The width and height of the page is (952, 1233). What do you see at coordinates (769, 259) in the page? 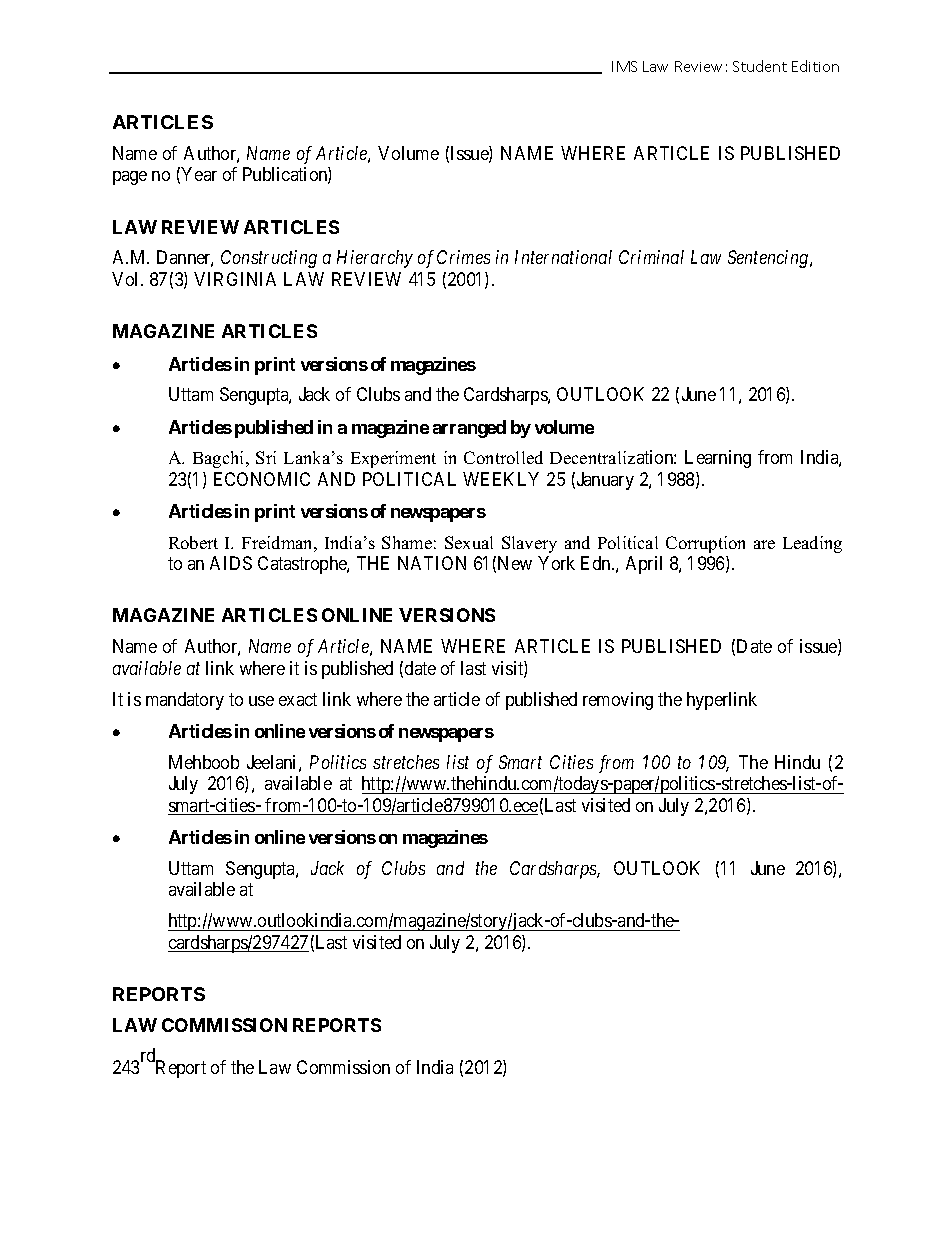
I see `Sentencing` at bounding box center [769, 259].
